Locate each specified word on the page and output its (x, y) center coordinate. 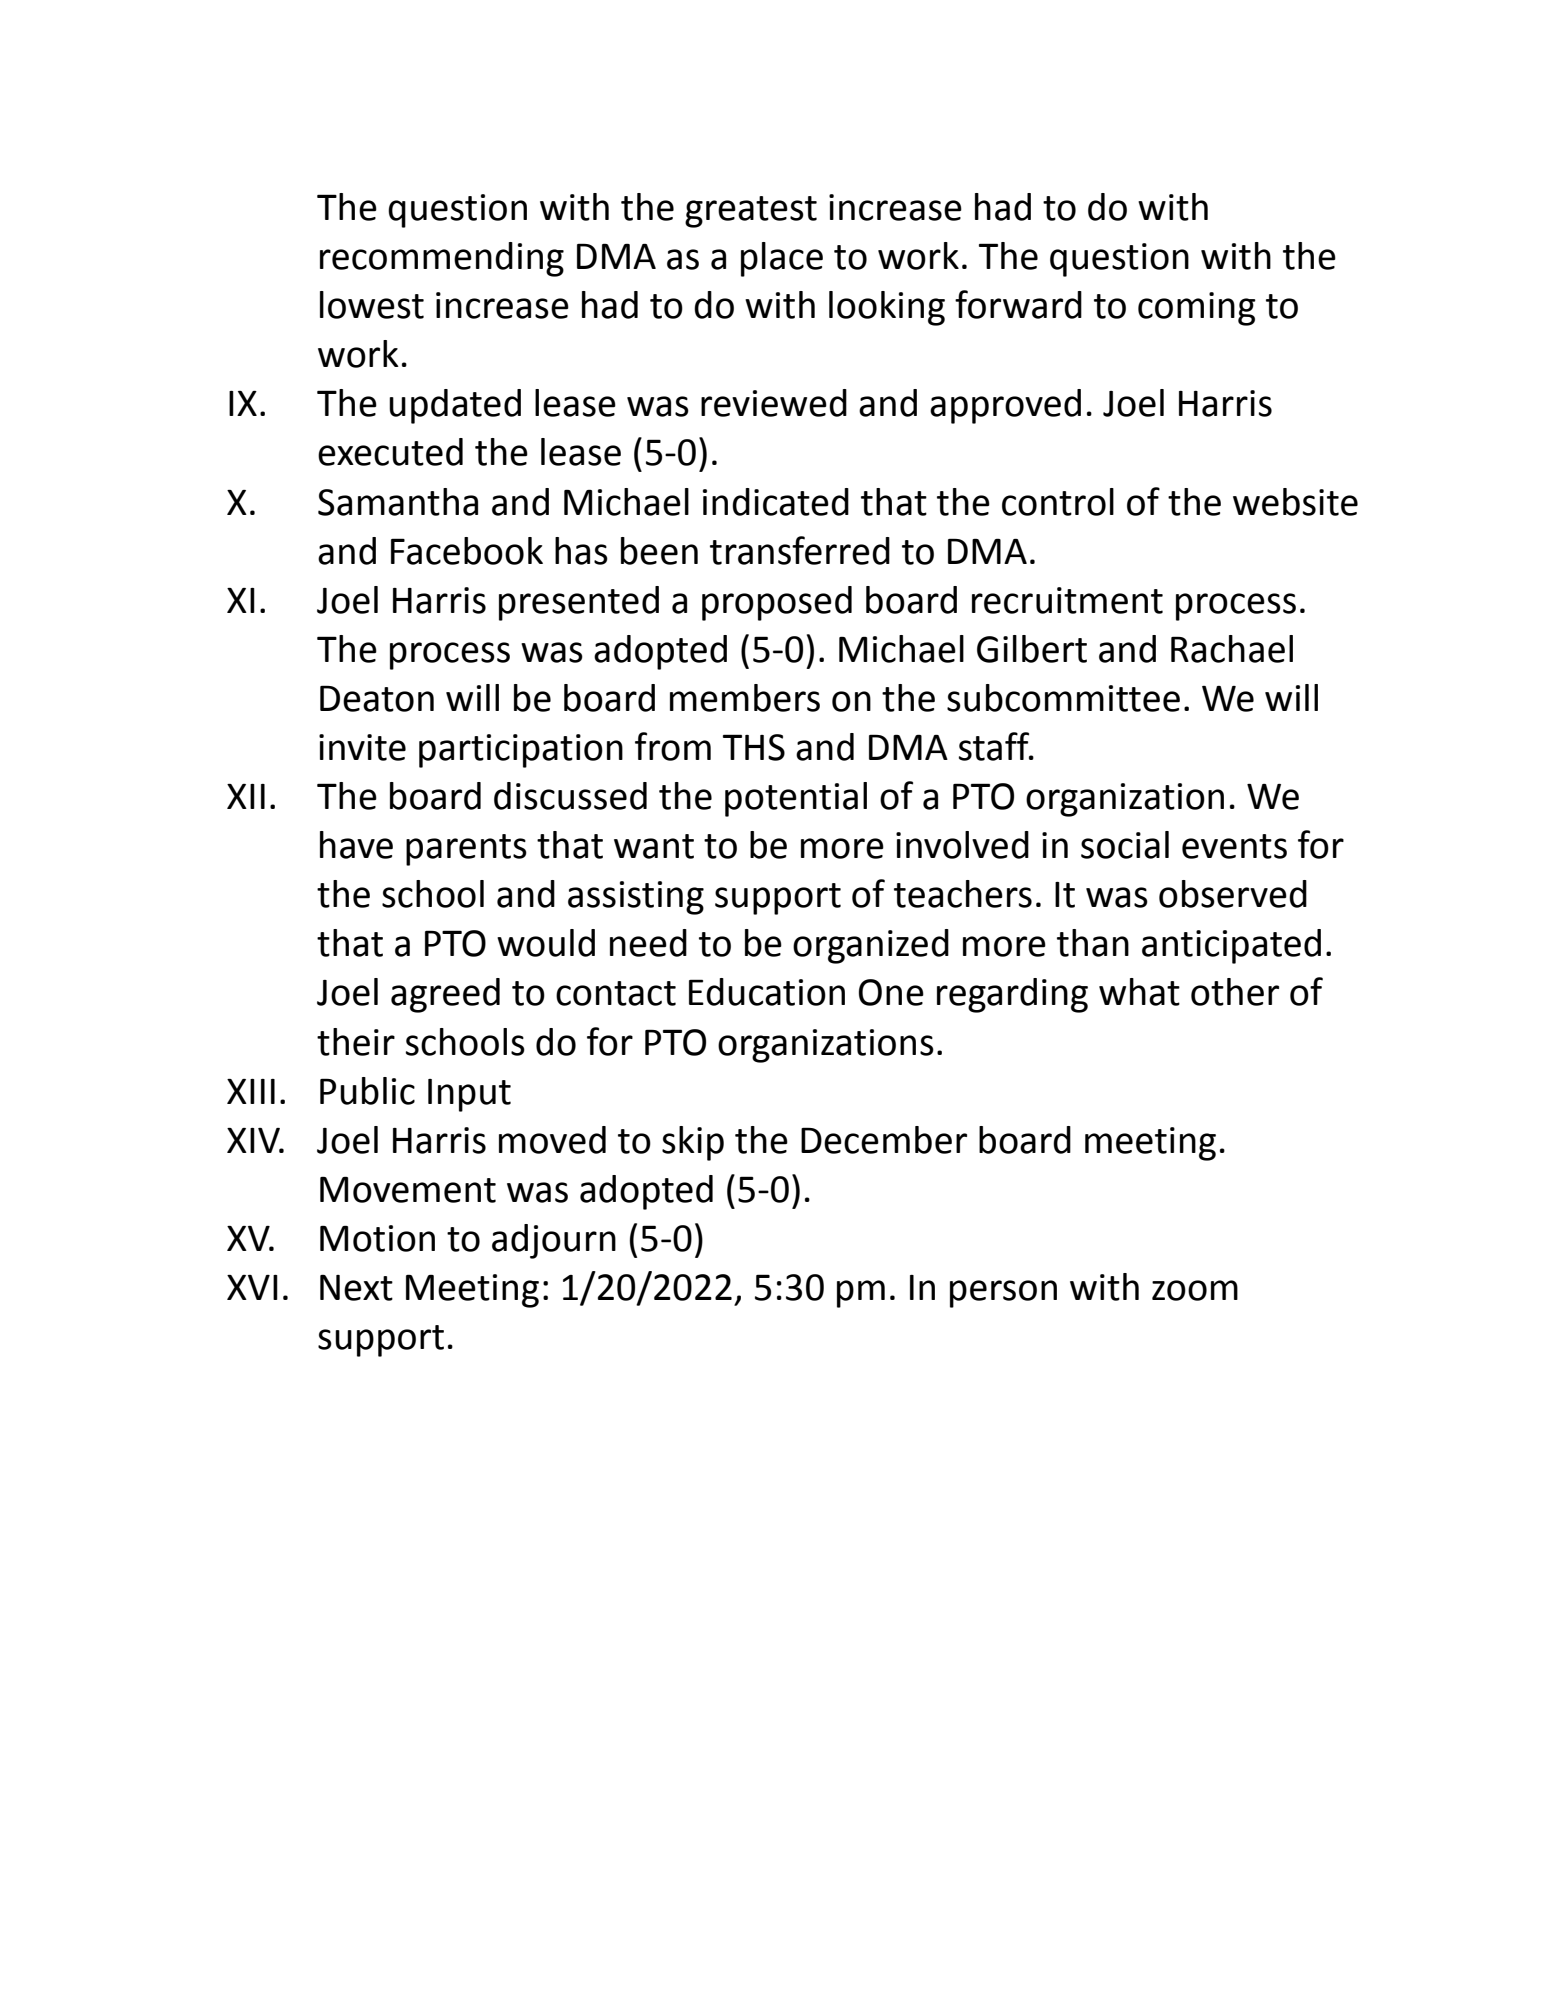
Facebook (467, 551)
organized (871, 946)
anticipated (1231, 946)
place (782, 259)
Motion (377, 1238)
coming (1197, 309)
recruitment (1067, 600)
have (356, 845)
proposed (777, 603)
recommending (442, 259)
